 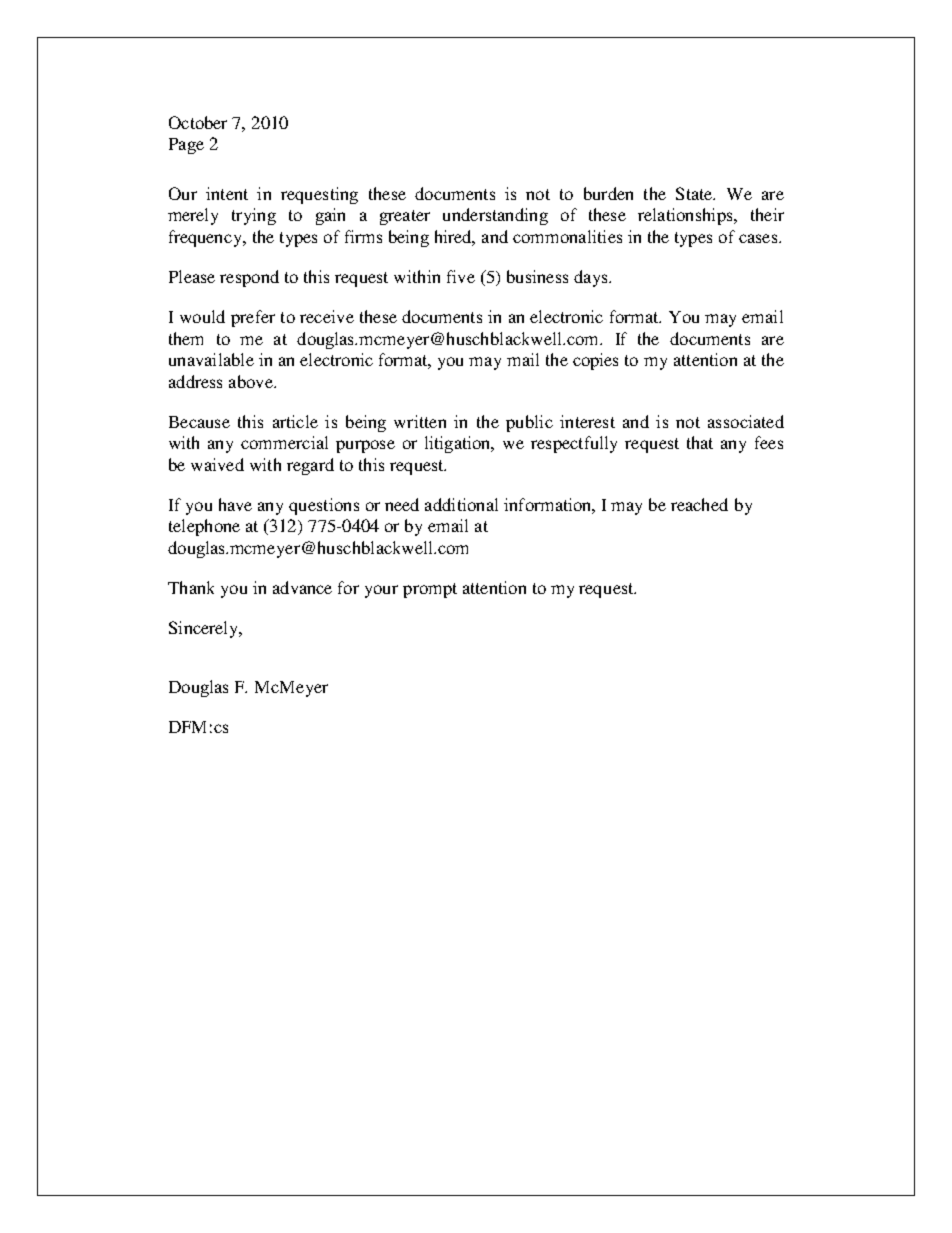 What do you see at coordinates (420, 421) in the image?
I see `written` at bounding box center [420, 421].
